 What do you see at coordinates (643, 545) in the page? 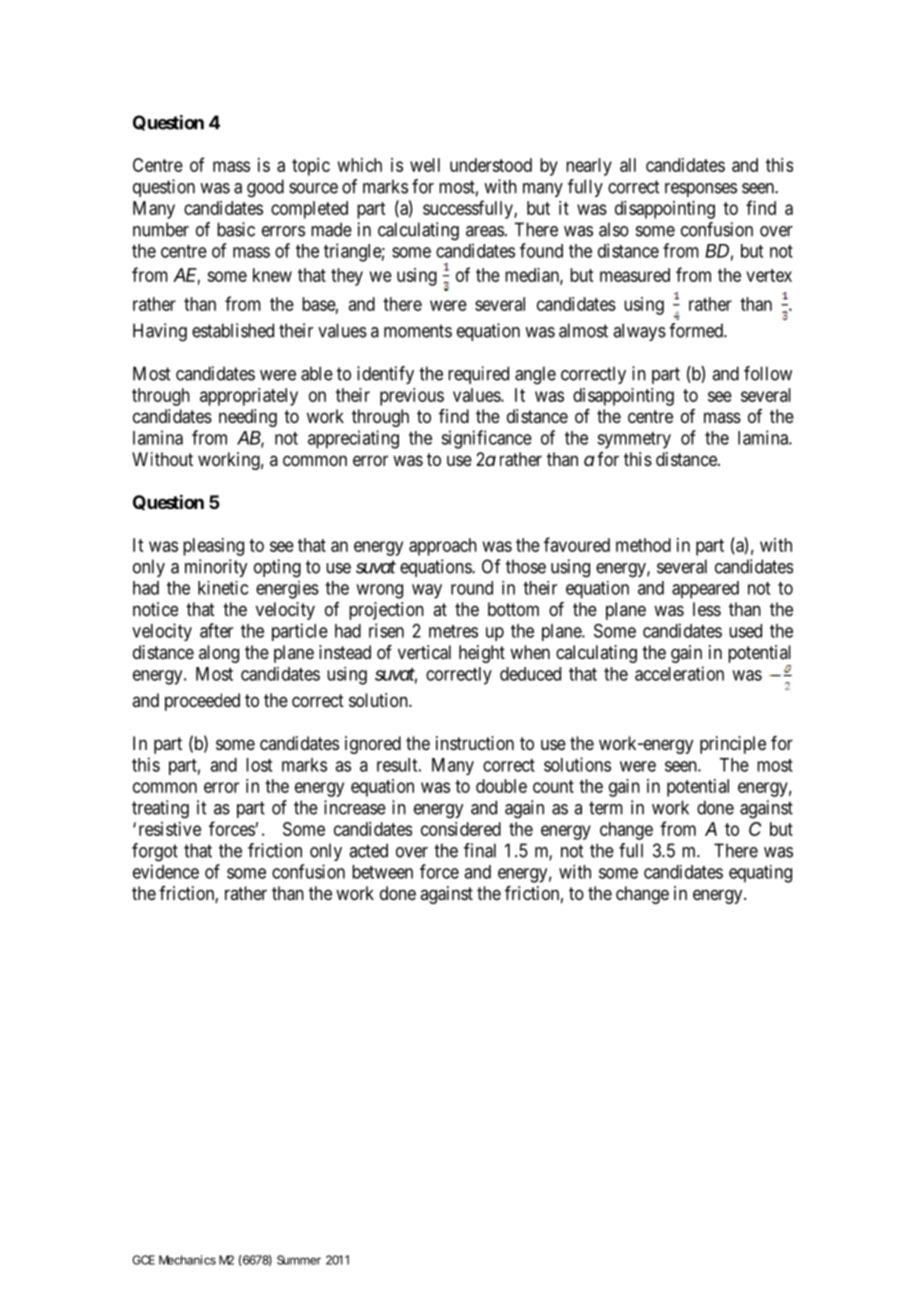
I see `method` at bounding box center [643, 545].
